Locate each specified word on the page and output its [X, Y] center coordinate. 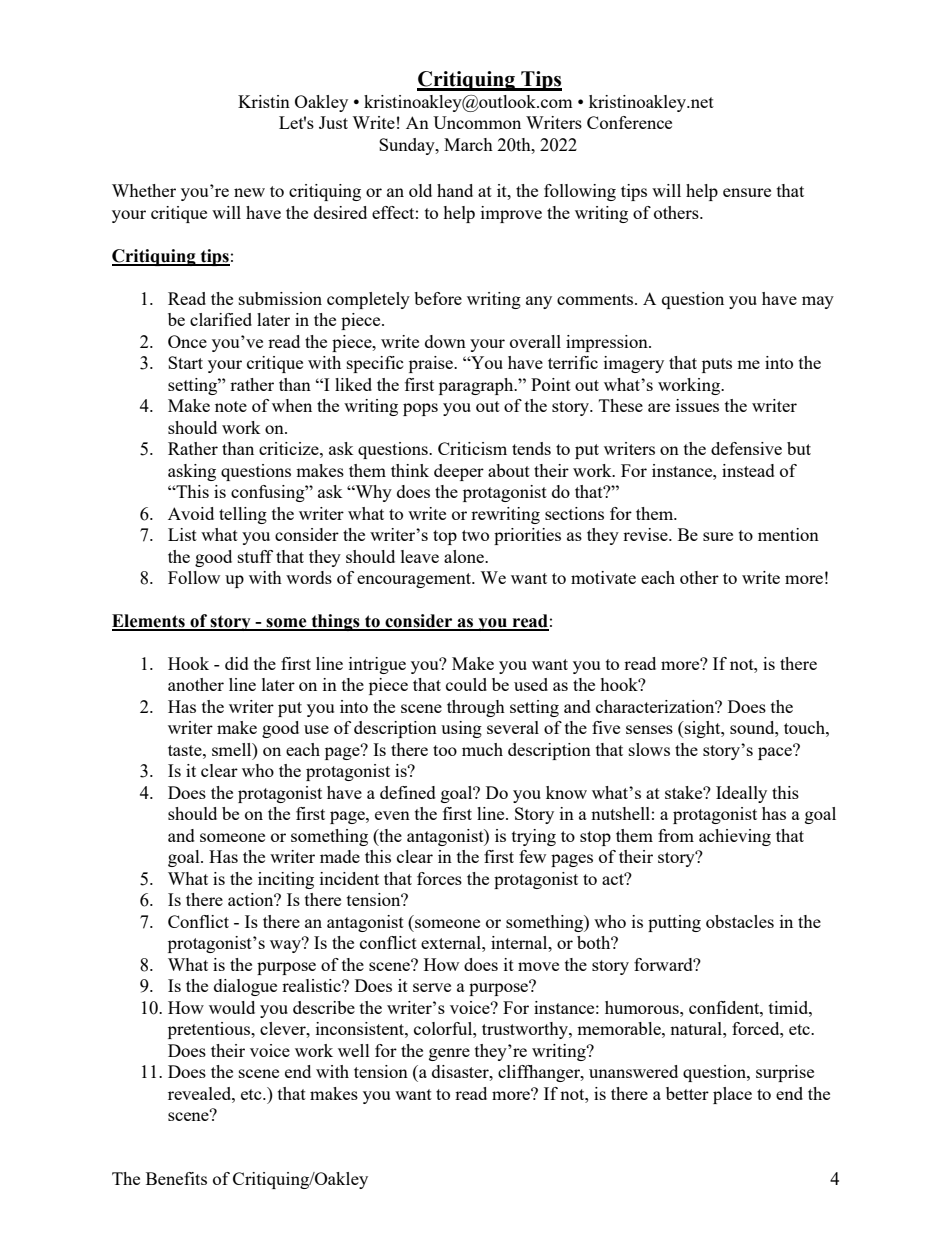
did [237, 663]
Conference [629, 122]
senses [649, 729]
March [468, 144]
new [249, 192]
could [466, 684]
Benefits [176, 1178]
